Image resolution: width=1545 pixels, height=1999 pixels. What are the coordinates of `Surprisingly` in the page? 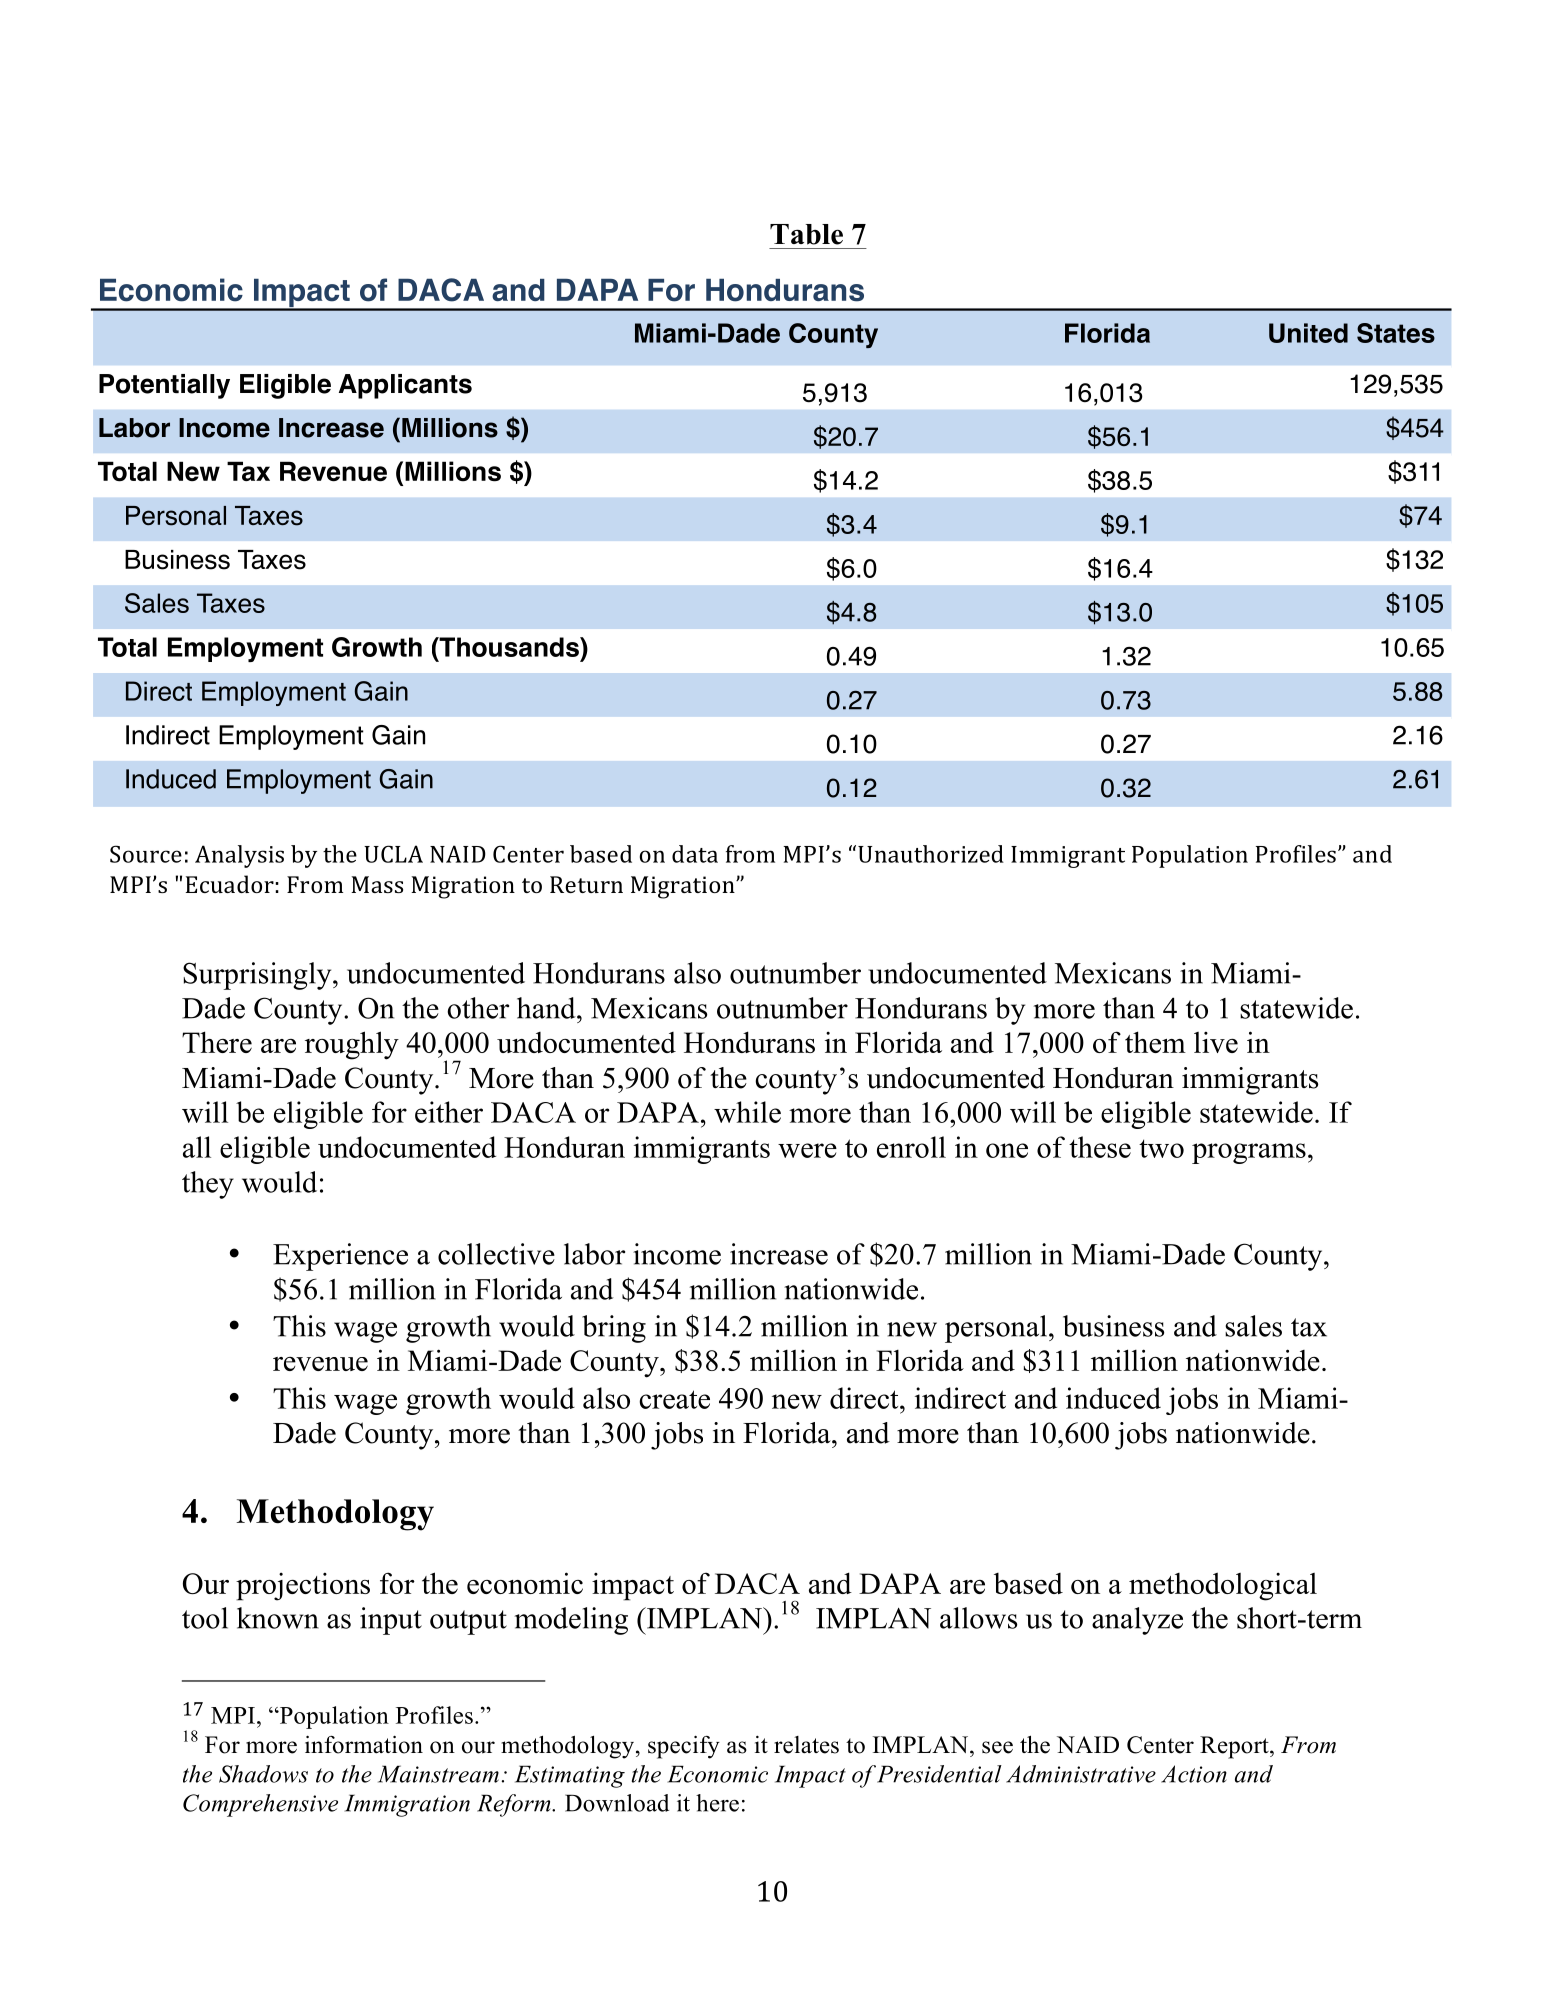 It's located at (258, 976).
